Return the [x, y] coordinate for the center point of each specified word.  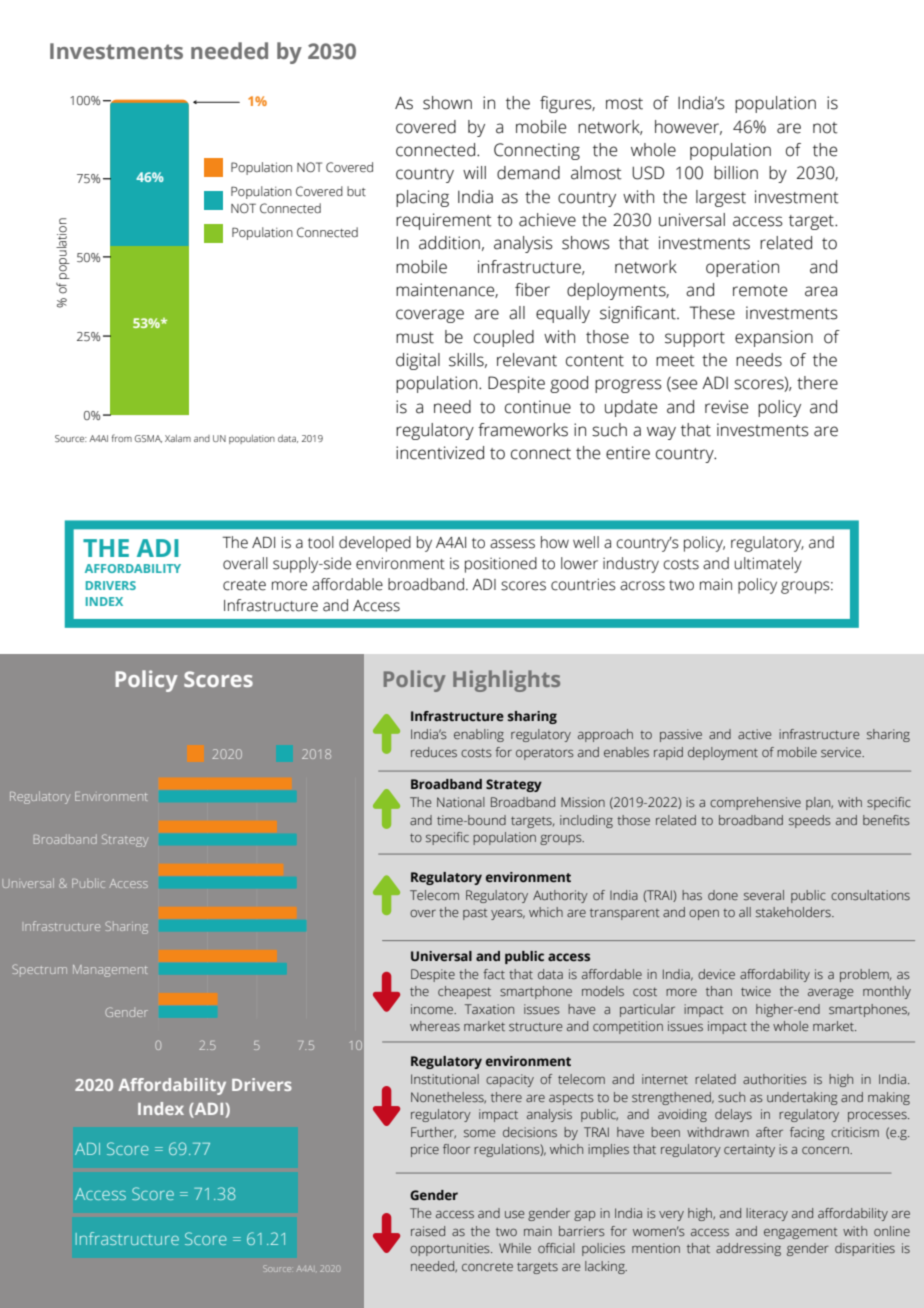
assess [512, 544]
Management [110, 971]
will [474, 172]
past [475, 914]
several [764, 895]
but [356, 191]
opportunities [451, 1249]
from [122, 438]
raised [428, 1231]
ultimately [768, 565]
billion [736, 173]
